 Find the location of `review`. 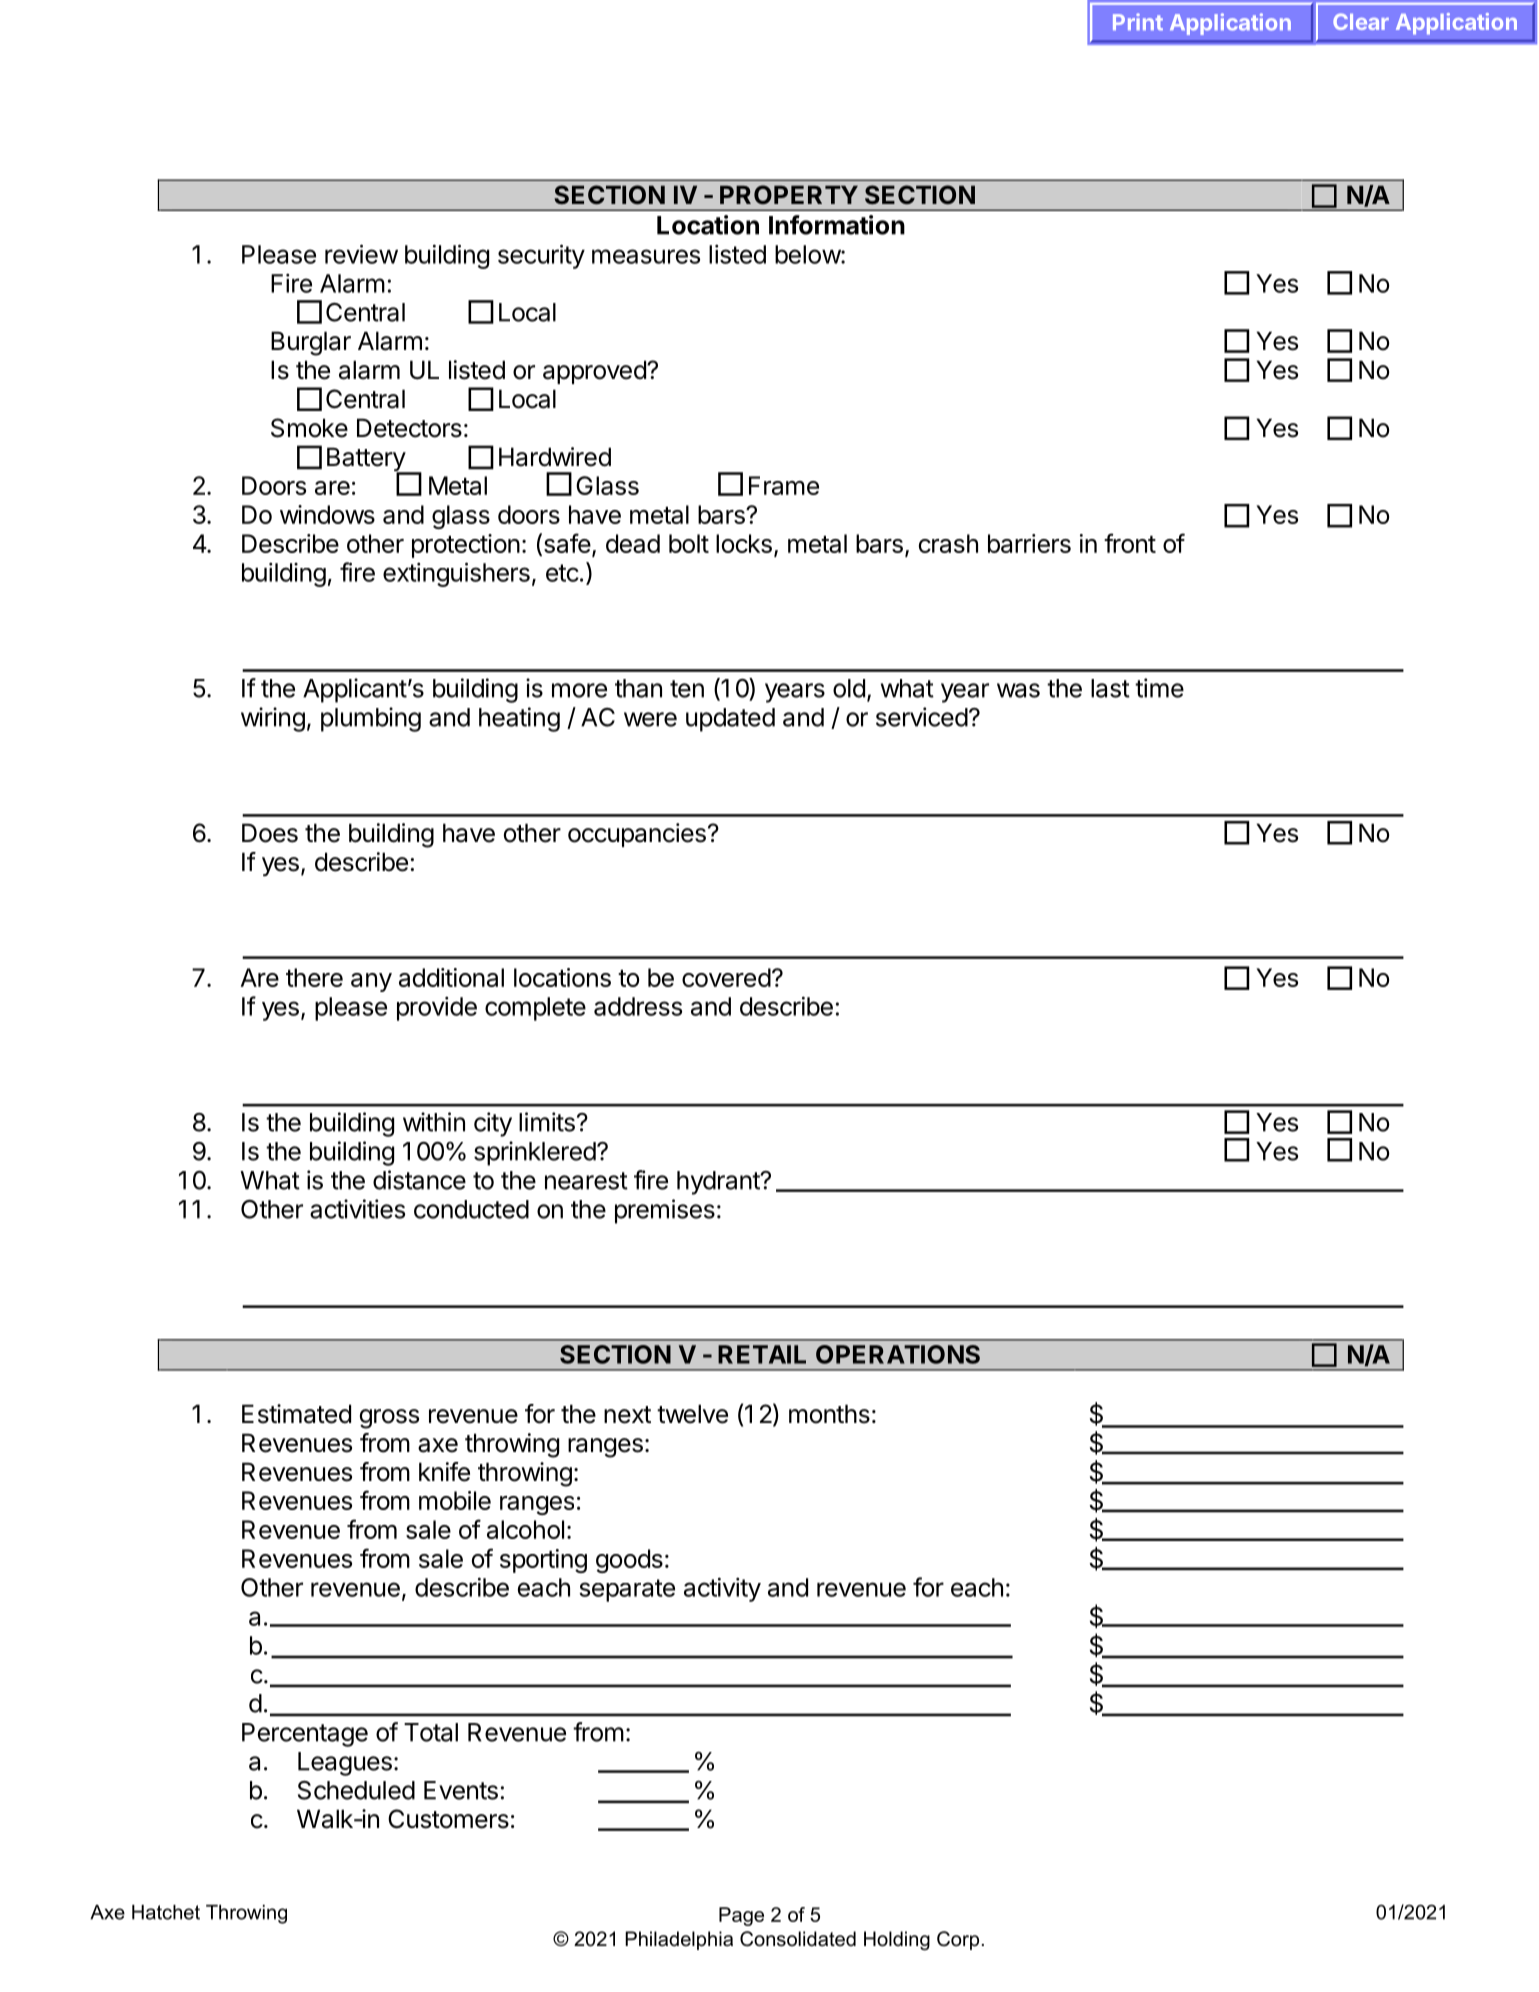

review is located at coordinates (361, 254).
